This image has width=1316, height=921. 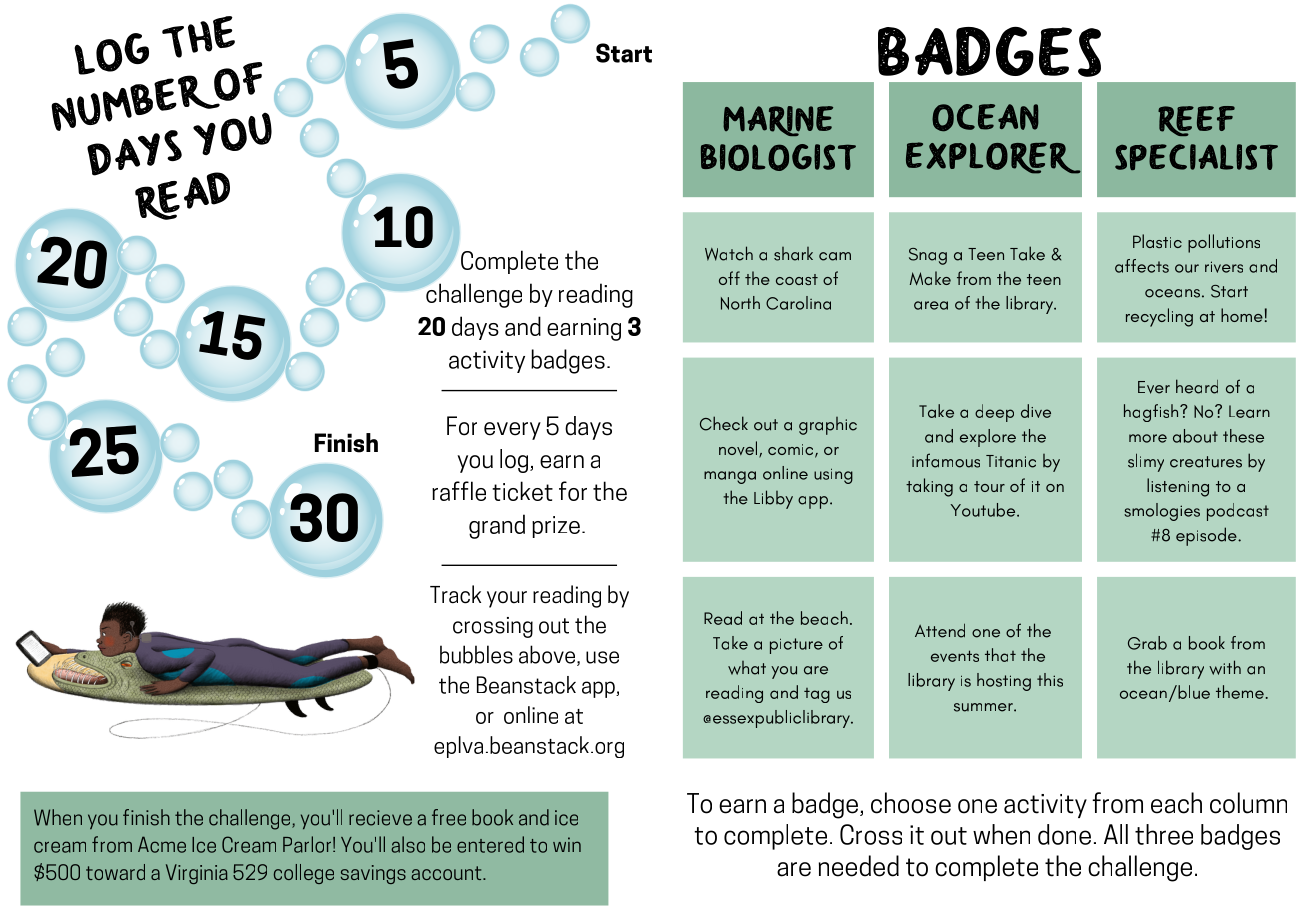 I want to click on raffle, so click(x=459, y=491).
